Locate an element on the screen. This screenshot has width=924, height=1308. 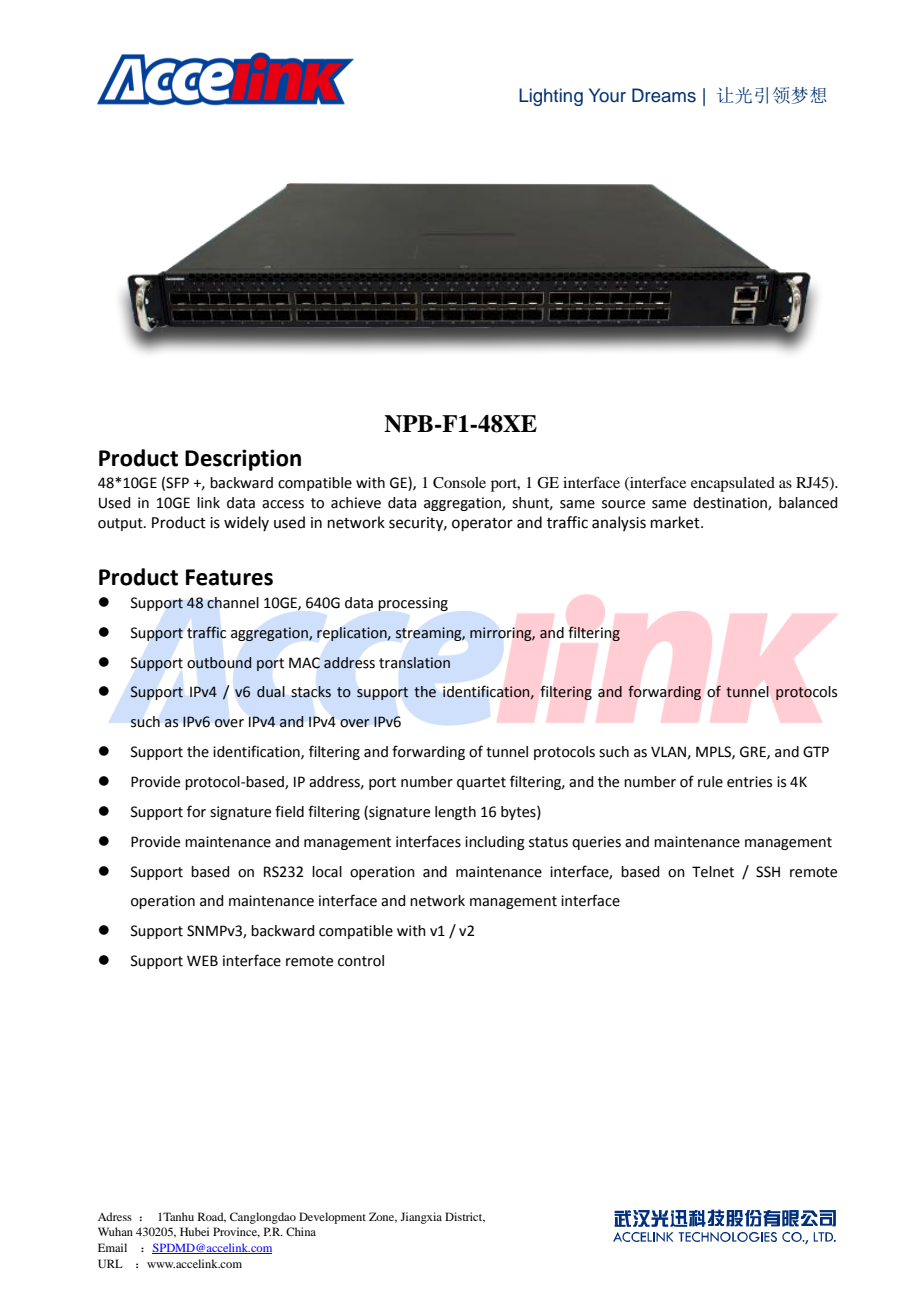
Your is located at coordinates (607, 95).
